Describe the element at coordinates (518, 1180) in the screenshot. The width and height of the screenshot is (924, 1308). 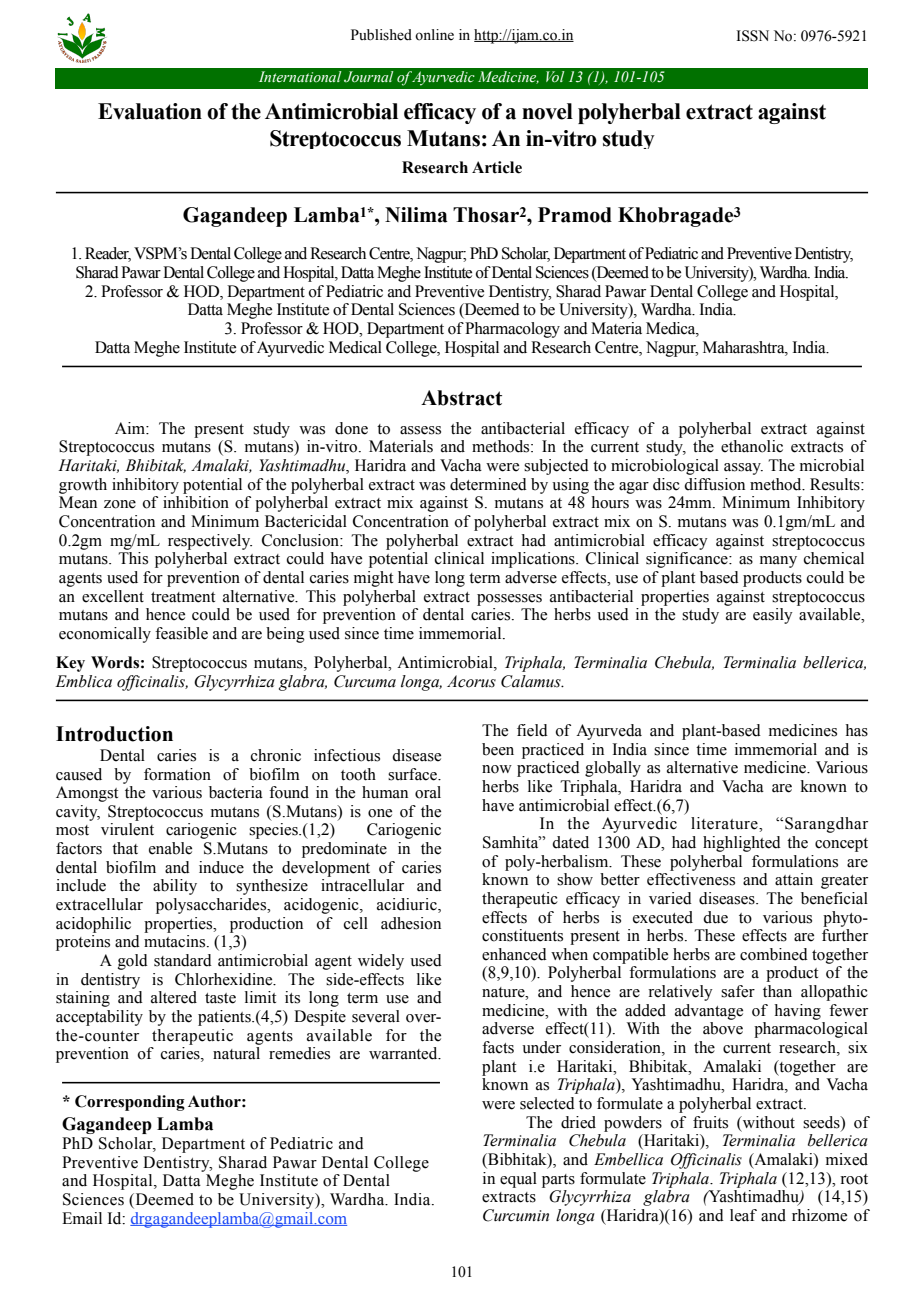
I see `equal` at that location.
